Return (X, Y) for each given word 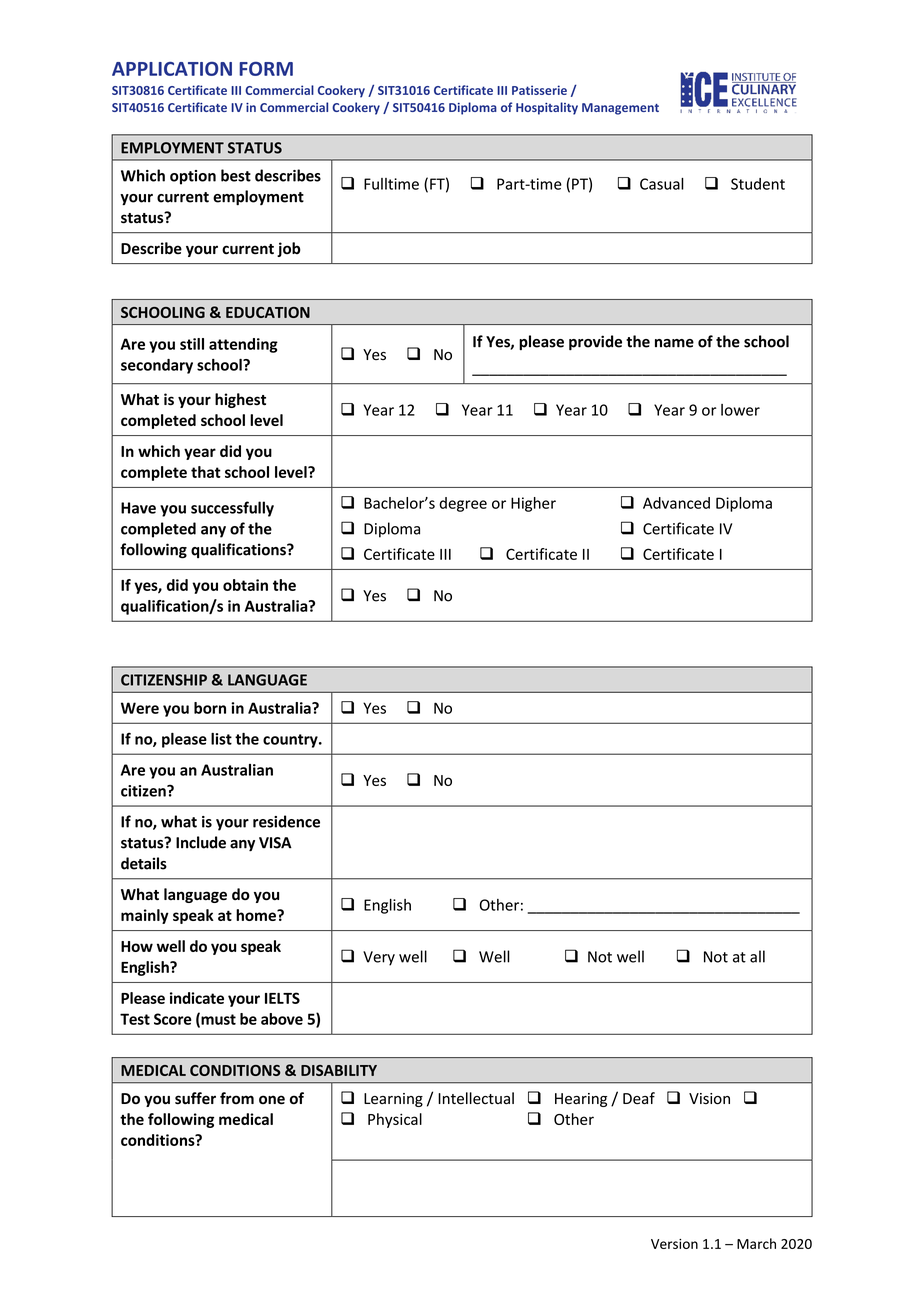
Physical (395, 1120)
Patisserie (539, 90)
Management (620, 109)
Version (674, 1244)
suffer (195, 1098)
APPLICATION (172, 69)
